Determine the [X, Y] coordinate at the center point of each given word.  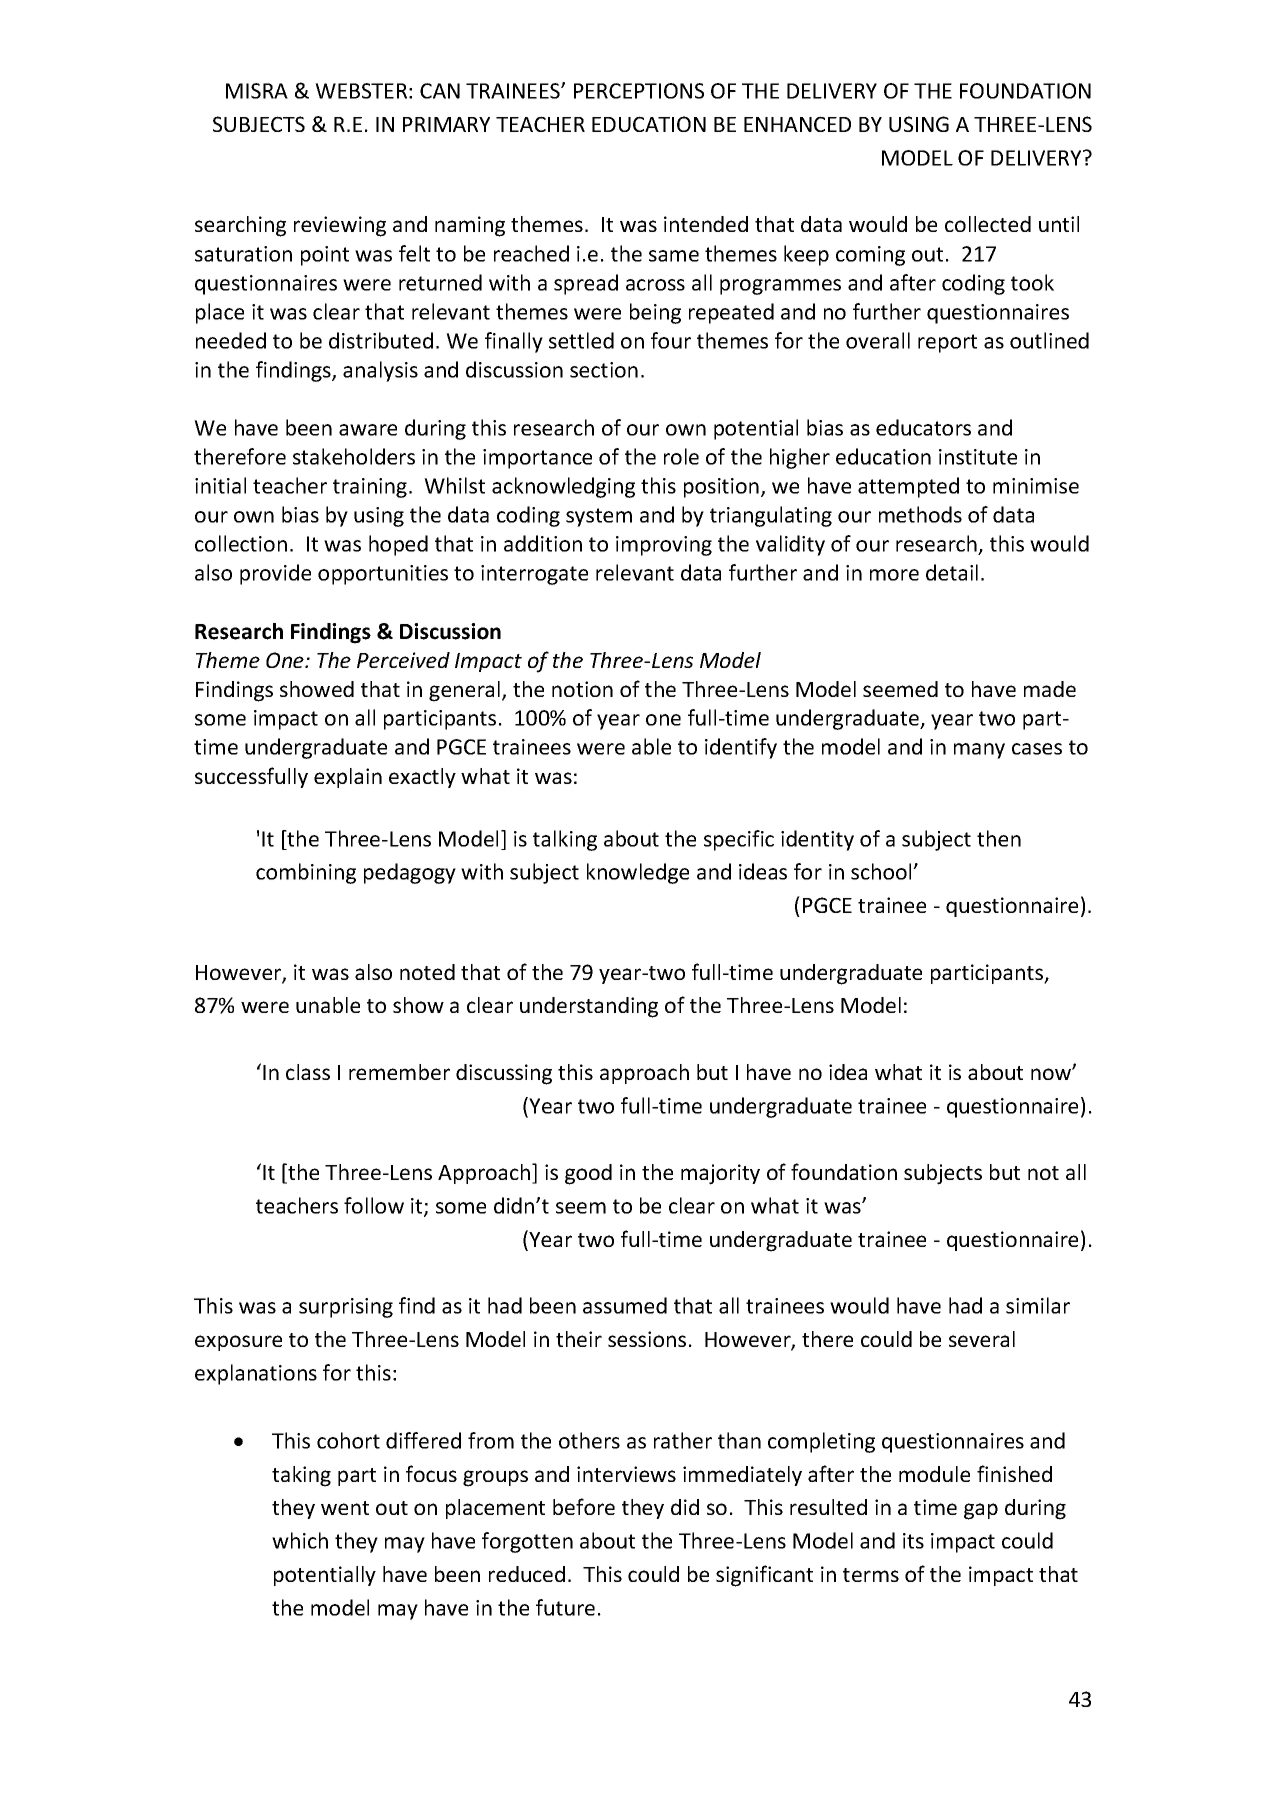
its [913, 1541]
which [300, 1540]
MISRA [257, 91]
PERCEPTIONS [639, 91]
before [584, 1506]
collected [988, 224]
